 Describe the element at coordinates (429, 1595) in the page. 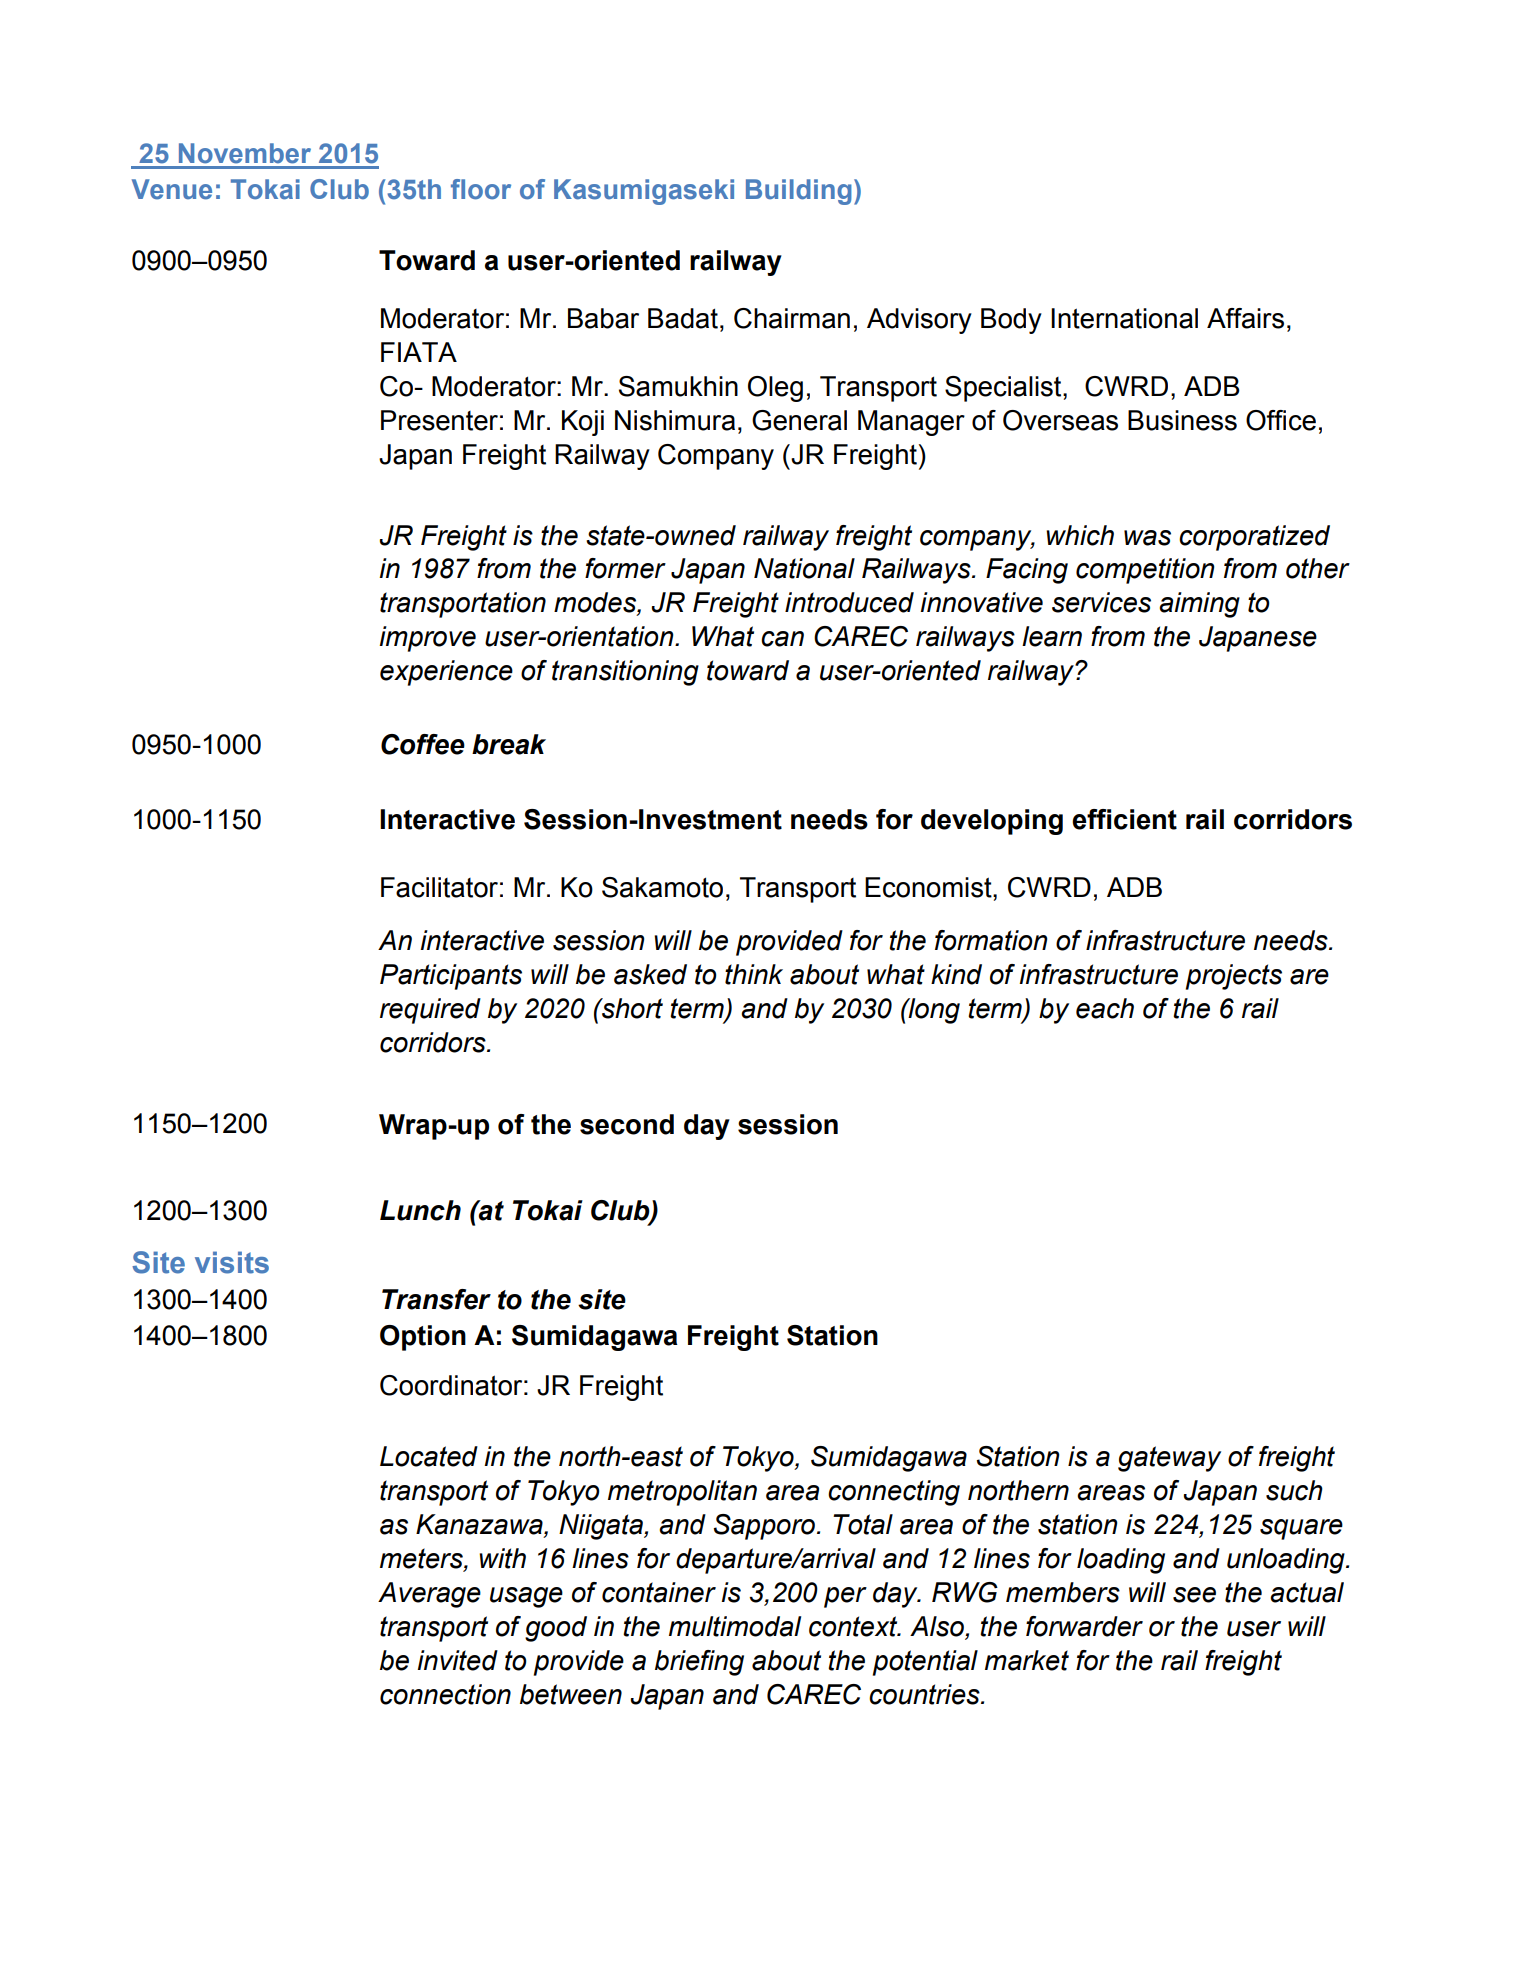

I see `Average` at that location.
